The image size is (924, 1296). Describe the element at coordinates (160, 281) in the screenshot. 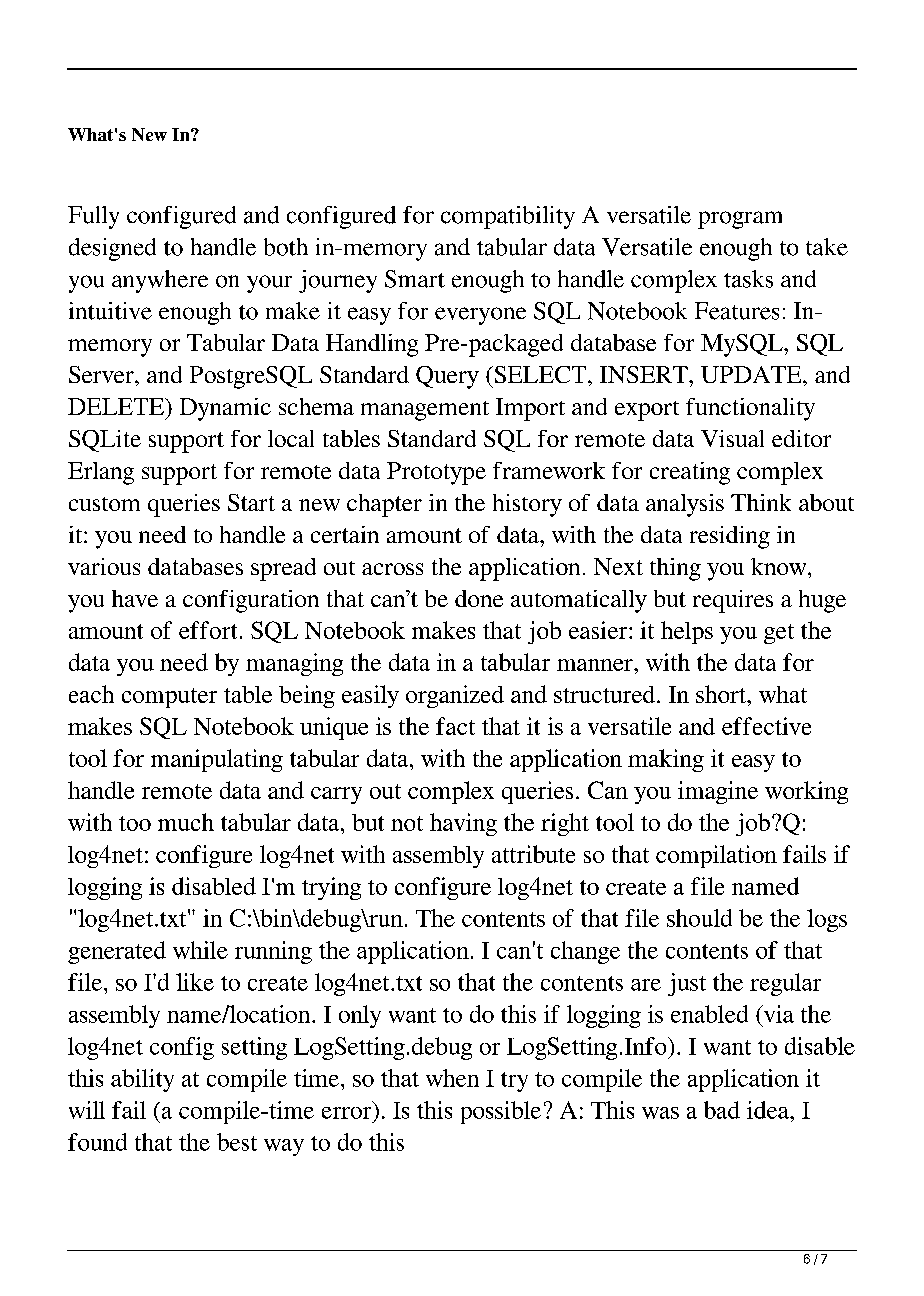

I see `anywhere` at that location.
